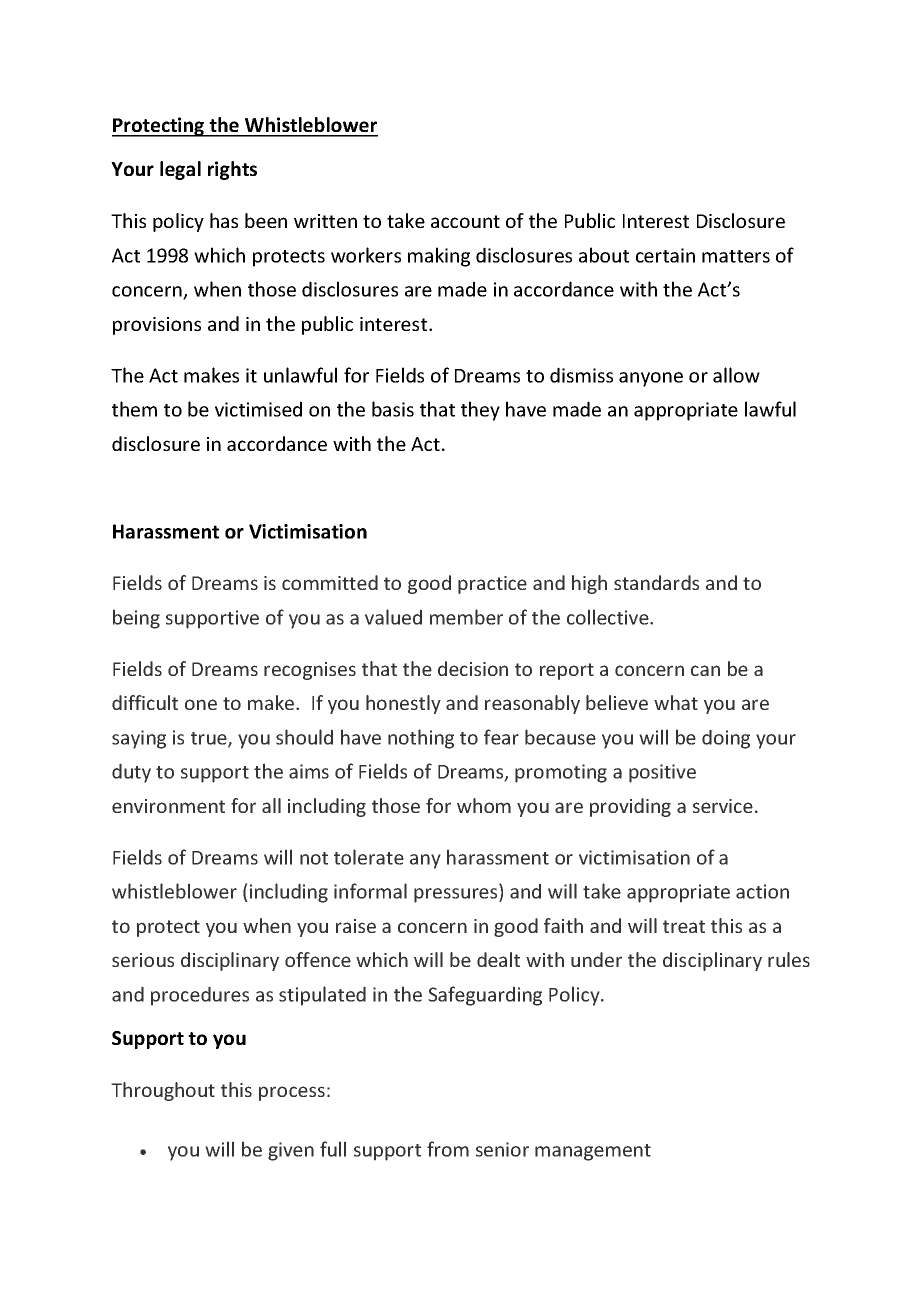 The width and height of the screenshot is (924, 1308). Describe the element at coordinates (448, 1149) in the screenshot. I see `from` at that location.
